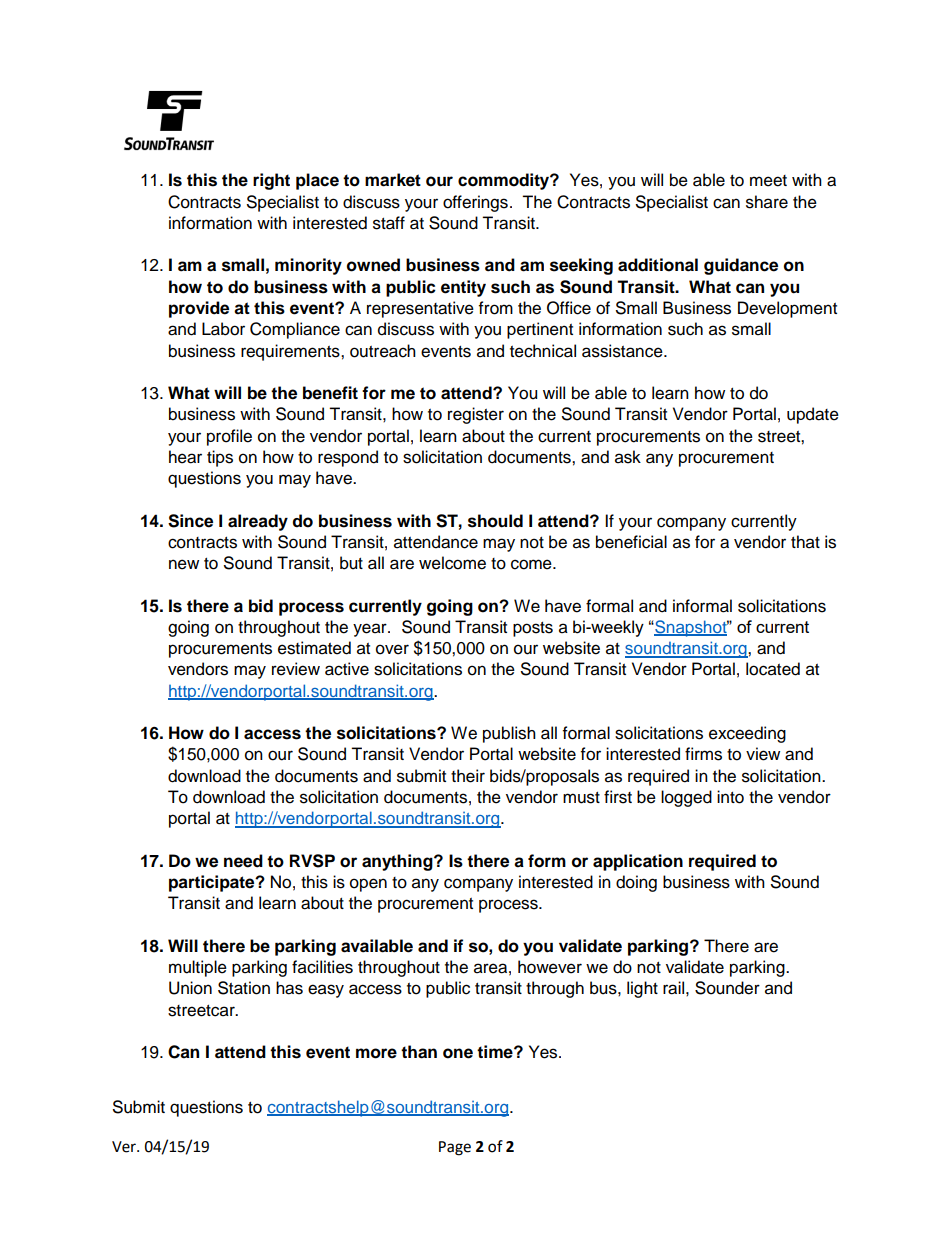 The width and height of the page is (952, 1233). What do you see at coordinates (767, 202) in the page?
I see `share` at bounding box center [767, 202].
